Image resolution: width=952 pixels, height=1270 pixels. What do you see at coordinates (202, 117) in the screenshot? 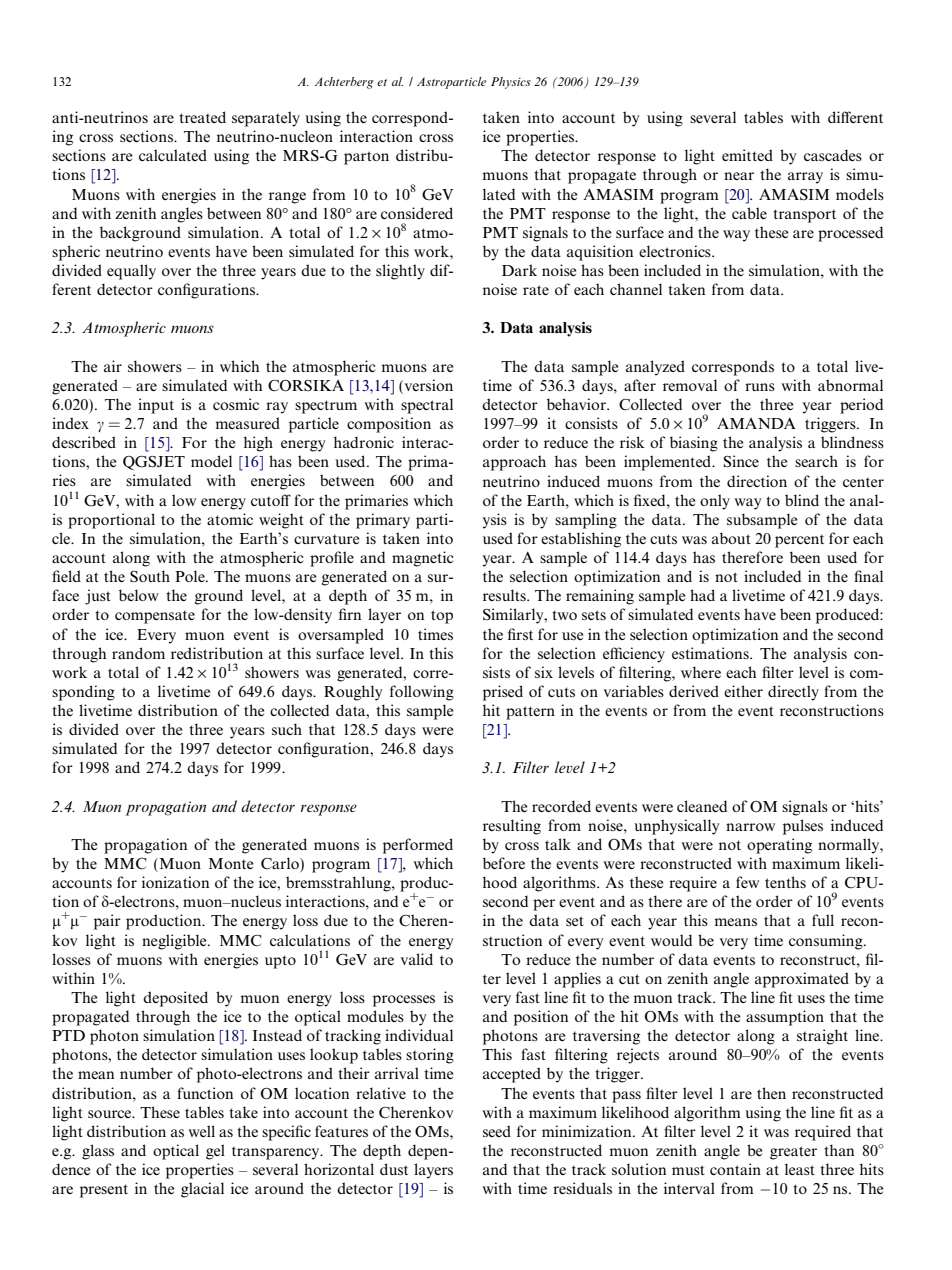
I see `treated` at bounding box center [202, 117].
